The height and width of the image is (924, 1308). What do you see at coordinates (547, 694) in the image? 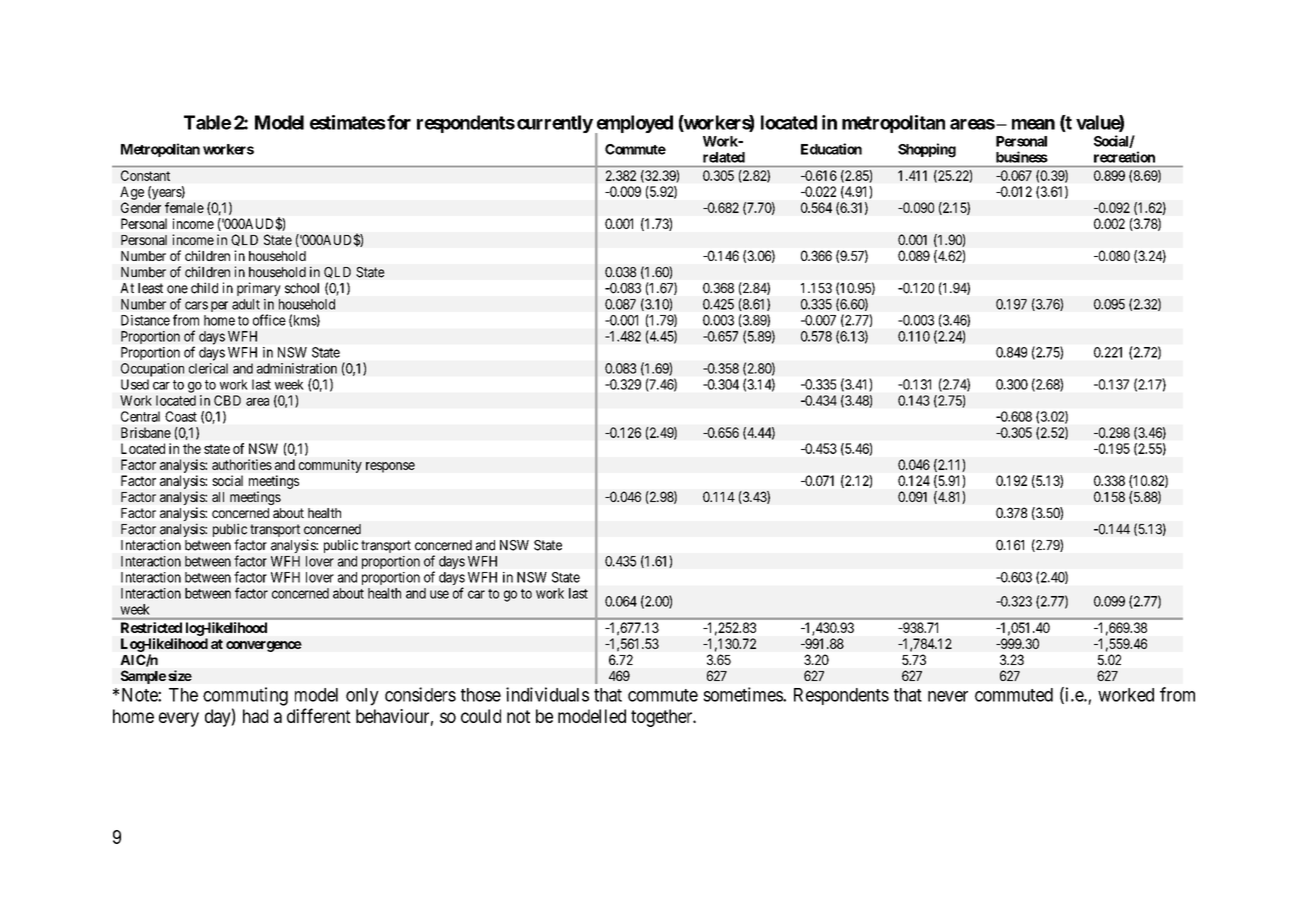
I see `individuals` at bounding box center [547, 694].
